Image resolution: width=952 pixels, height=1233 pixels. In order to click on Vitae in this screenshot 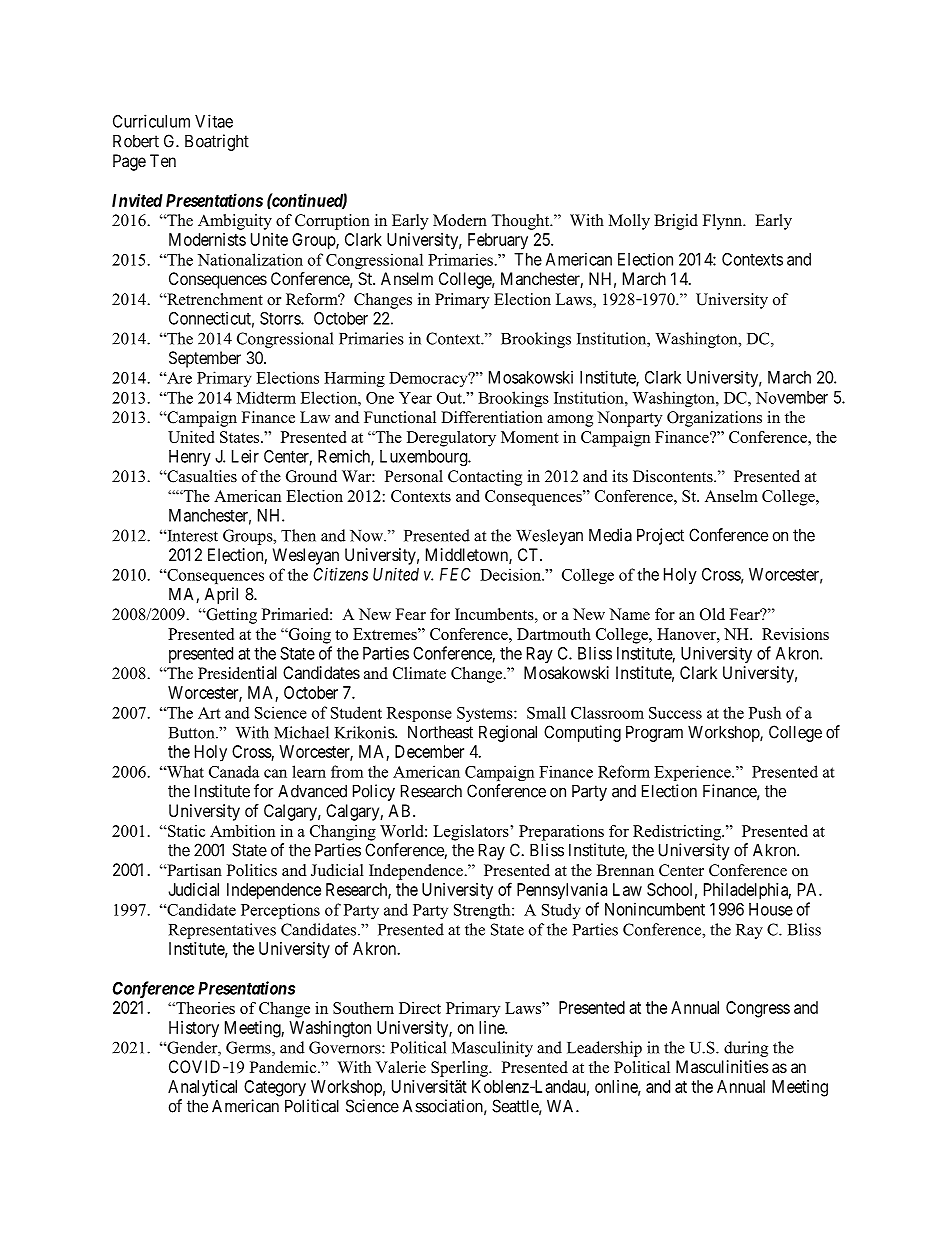, I will do `click(214, 121)`.
